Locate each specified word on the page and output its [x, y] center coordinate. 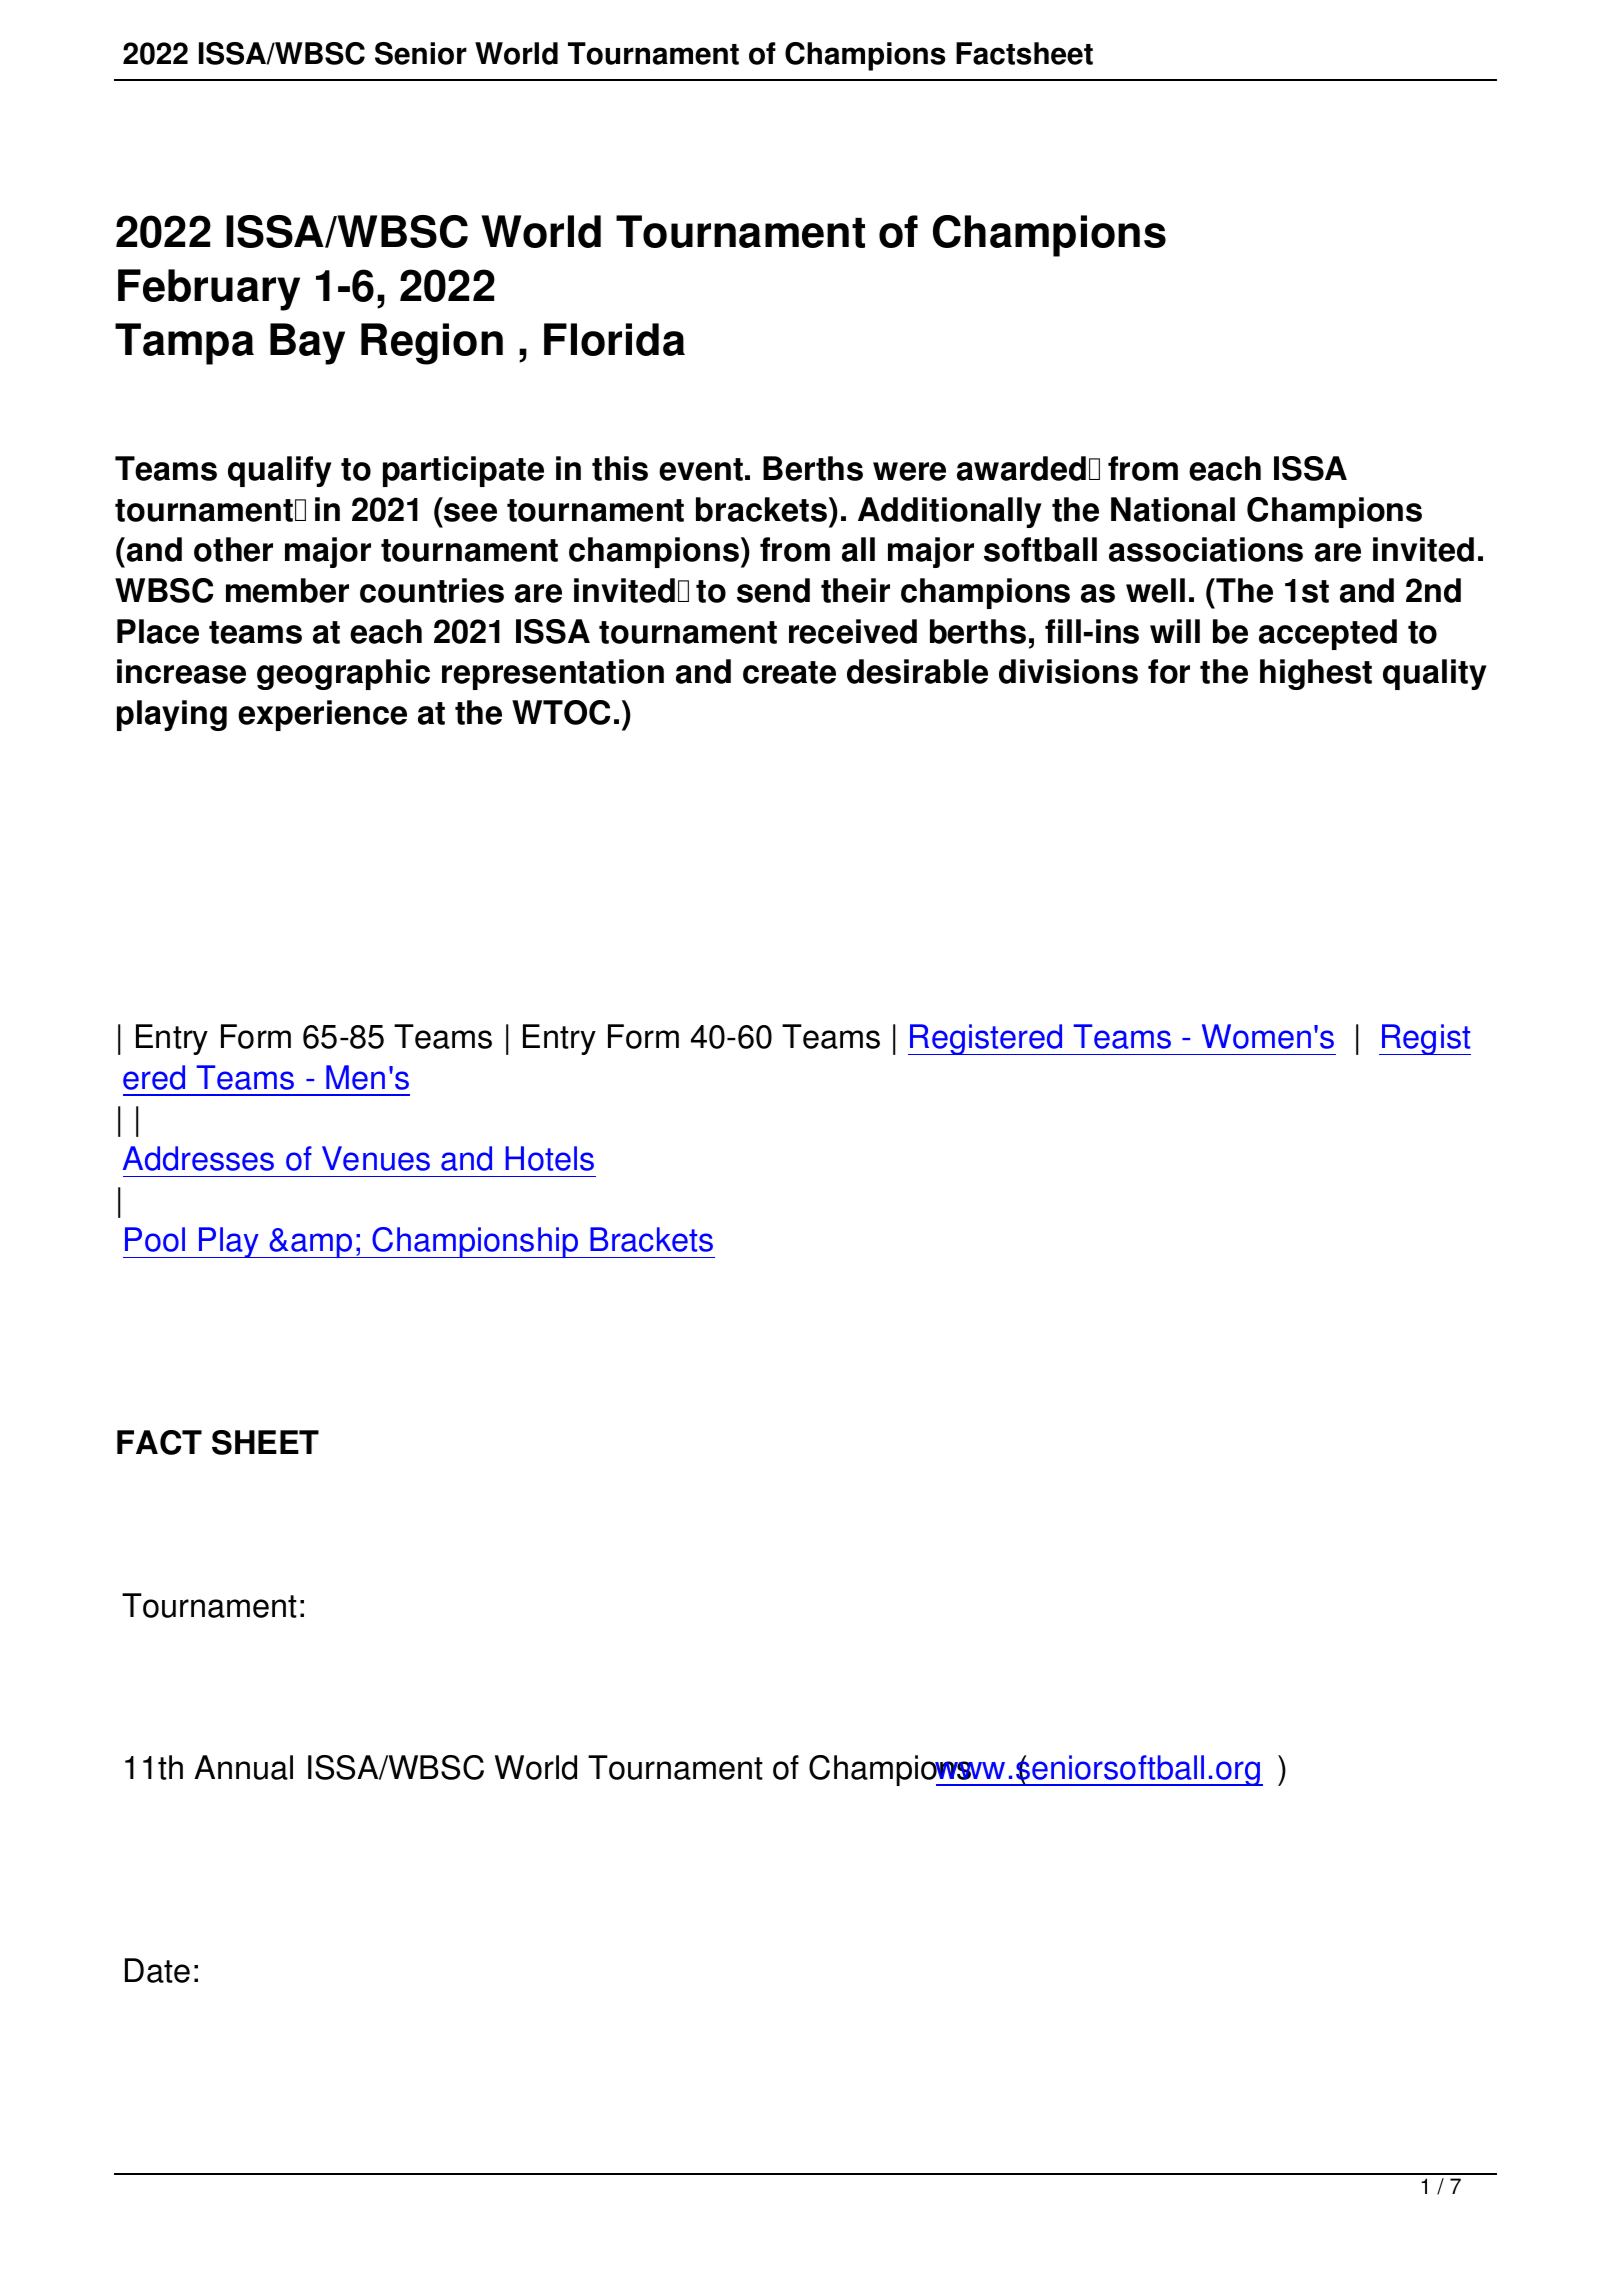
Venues [376, 1158]
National [1173, 509]
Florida [614, 339]
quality [1435, 674]
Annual [243, 1767]
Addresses [198, 1158]
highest [1316, 674]
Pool [155, 1239]
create [789, 672]
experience [322, 715]
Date [157, 1970]
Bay [307, 344]
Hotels [549, 1158]
